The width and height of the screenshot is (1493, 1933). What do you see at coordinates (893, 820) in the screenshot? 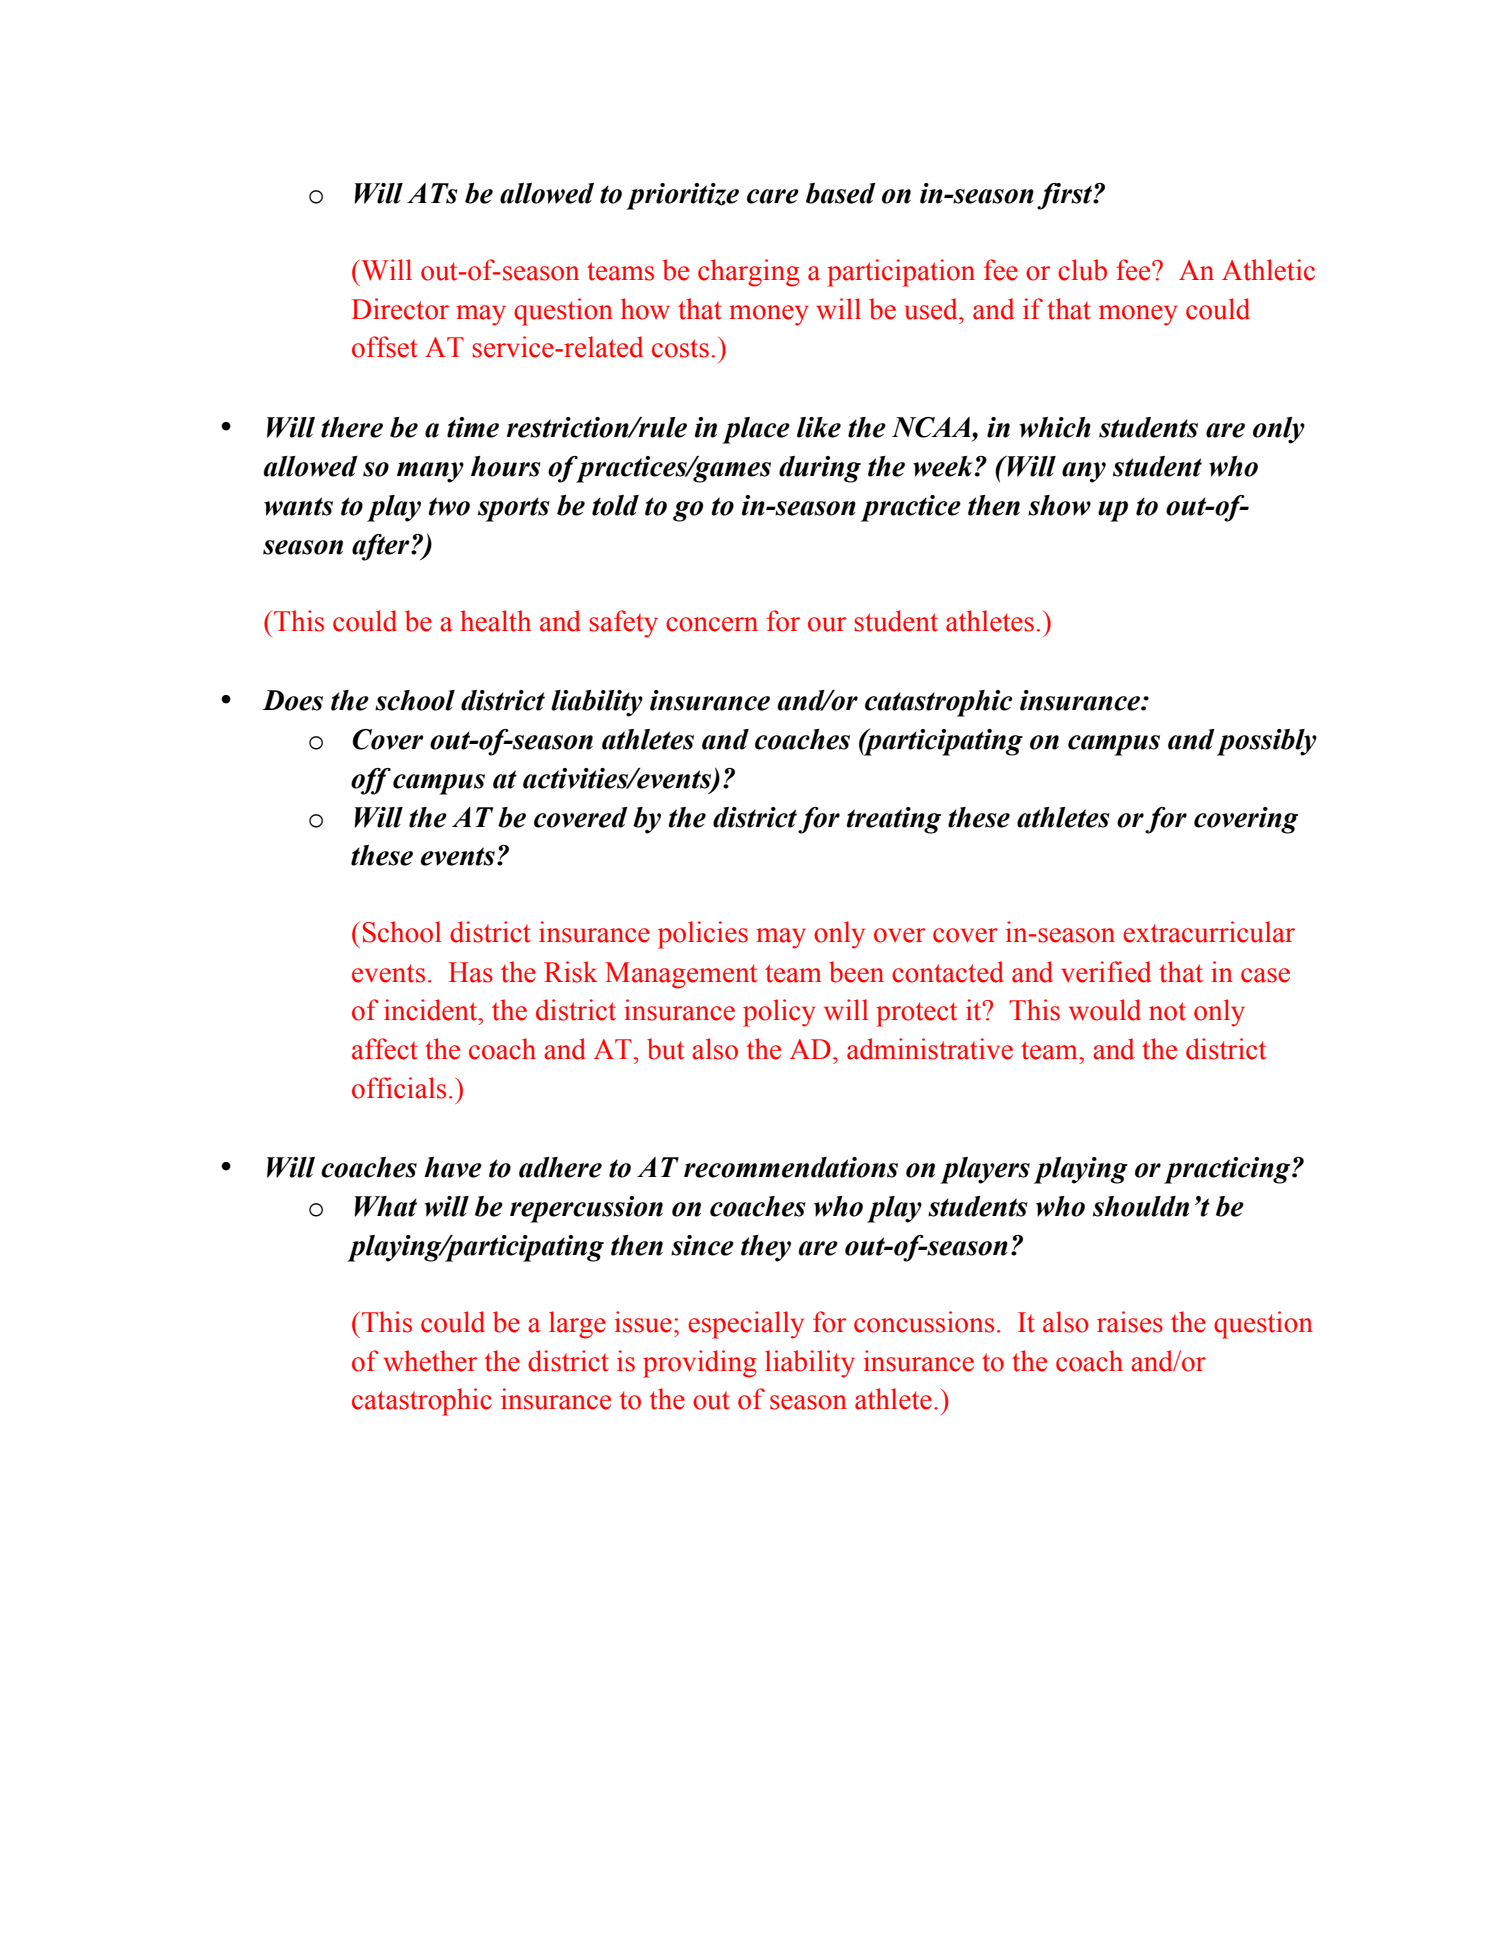
I see `treating` at bounding box center [893, 820].
